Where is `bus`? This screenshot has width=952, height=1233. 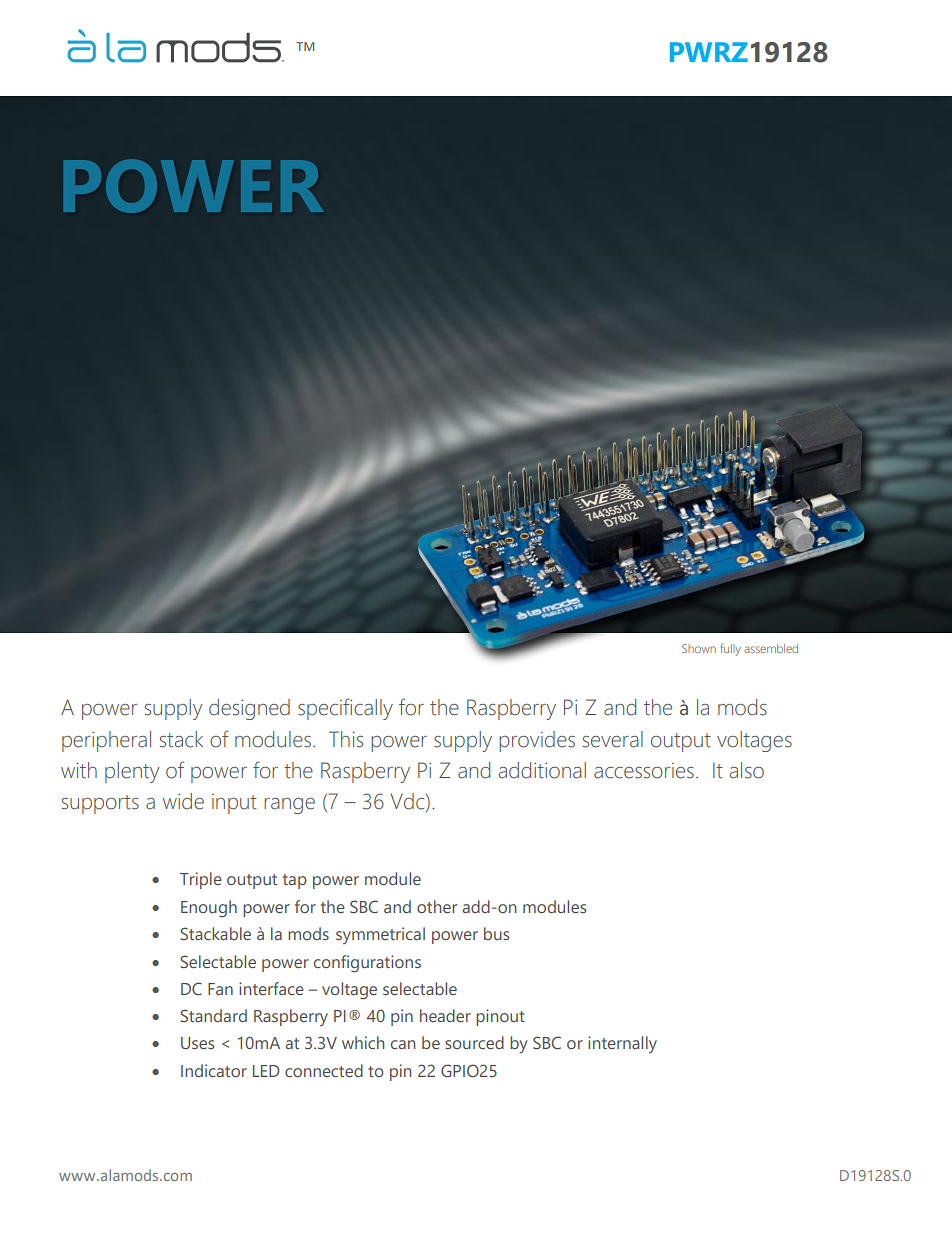 bus is located at coordinates (496, 933).
